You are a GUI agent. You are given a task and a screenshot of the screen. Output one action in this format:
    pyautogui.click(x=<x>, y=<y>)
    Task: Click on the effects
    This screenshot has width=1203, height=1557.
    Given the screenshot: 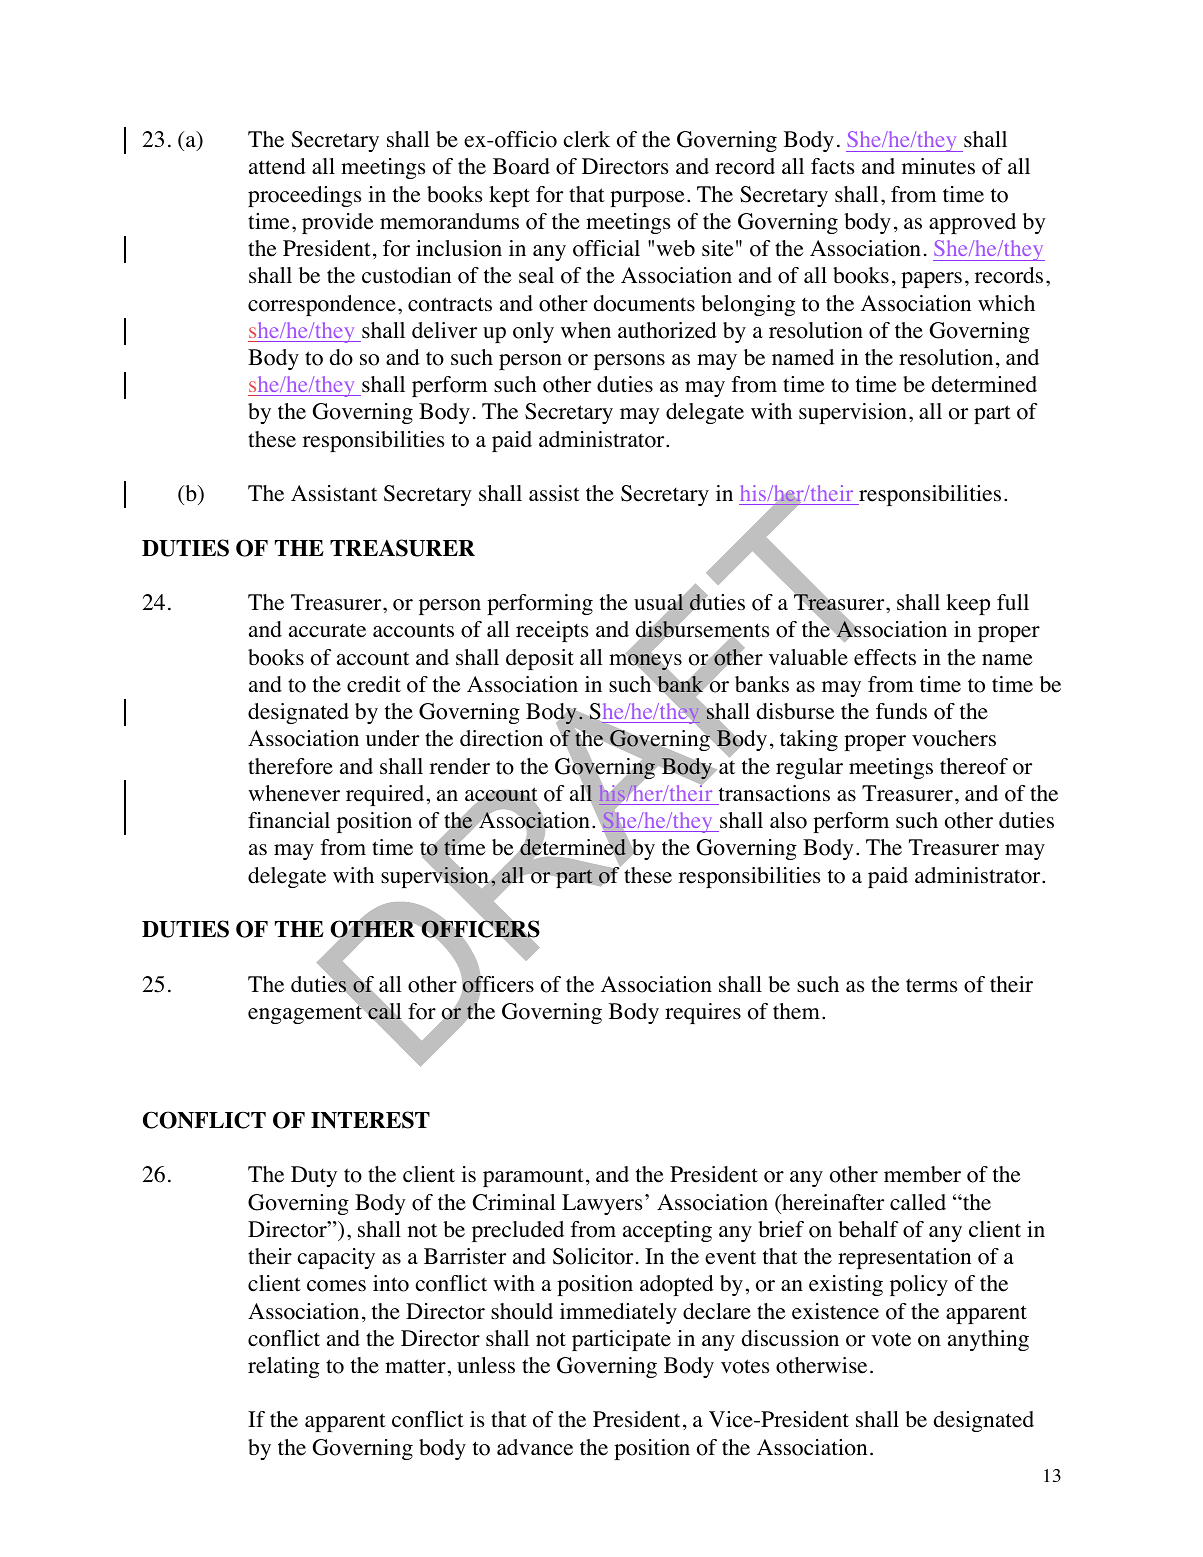 What is the action you would take?
    pyautogui.click(x=885, y=657)
